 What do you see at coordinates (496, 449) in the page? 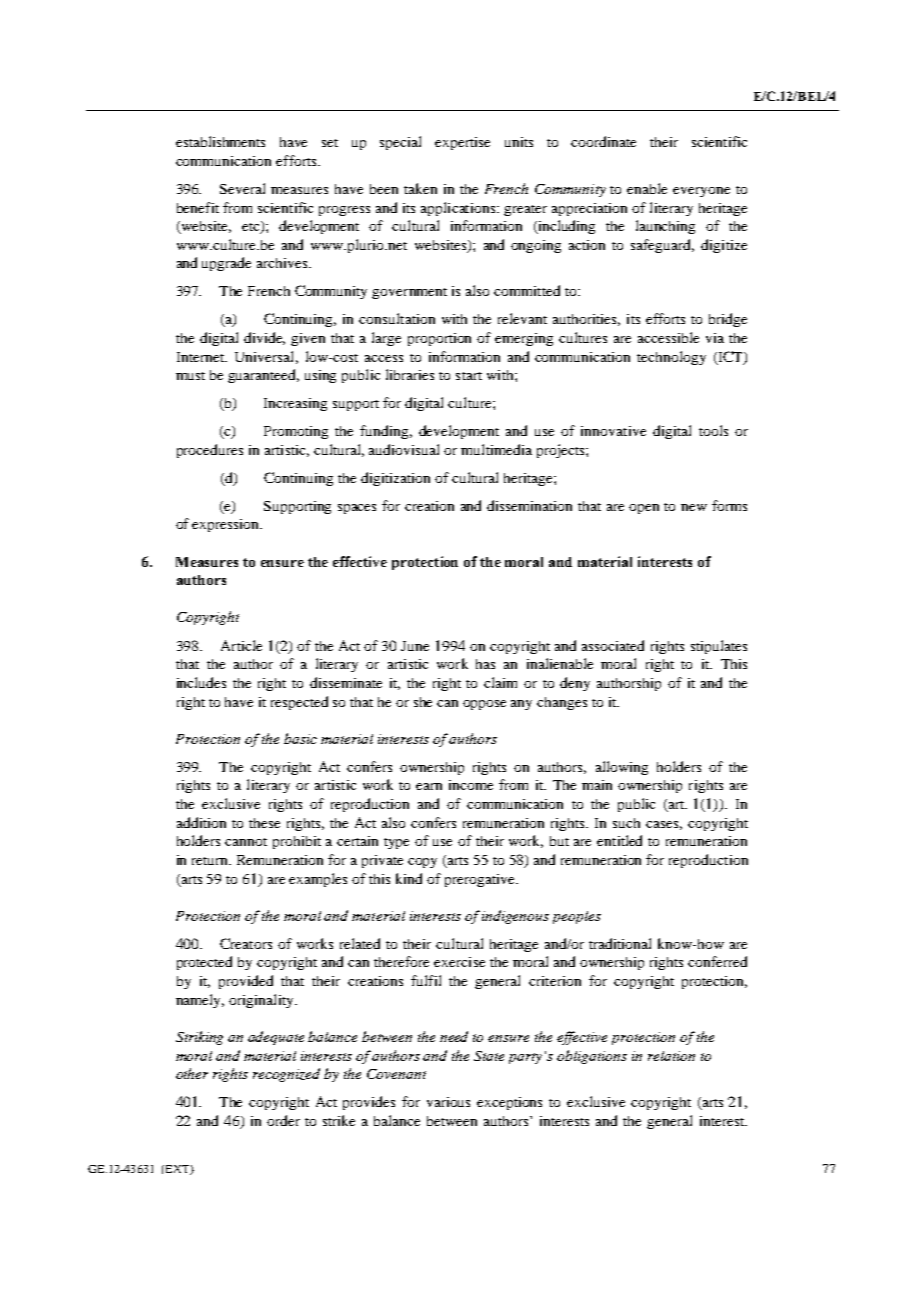
I see `multimedia` at bounding box center [496, 449].
